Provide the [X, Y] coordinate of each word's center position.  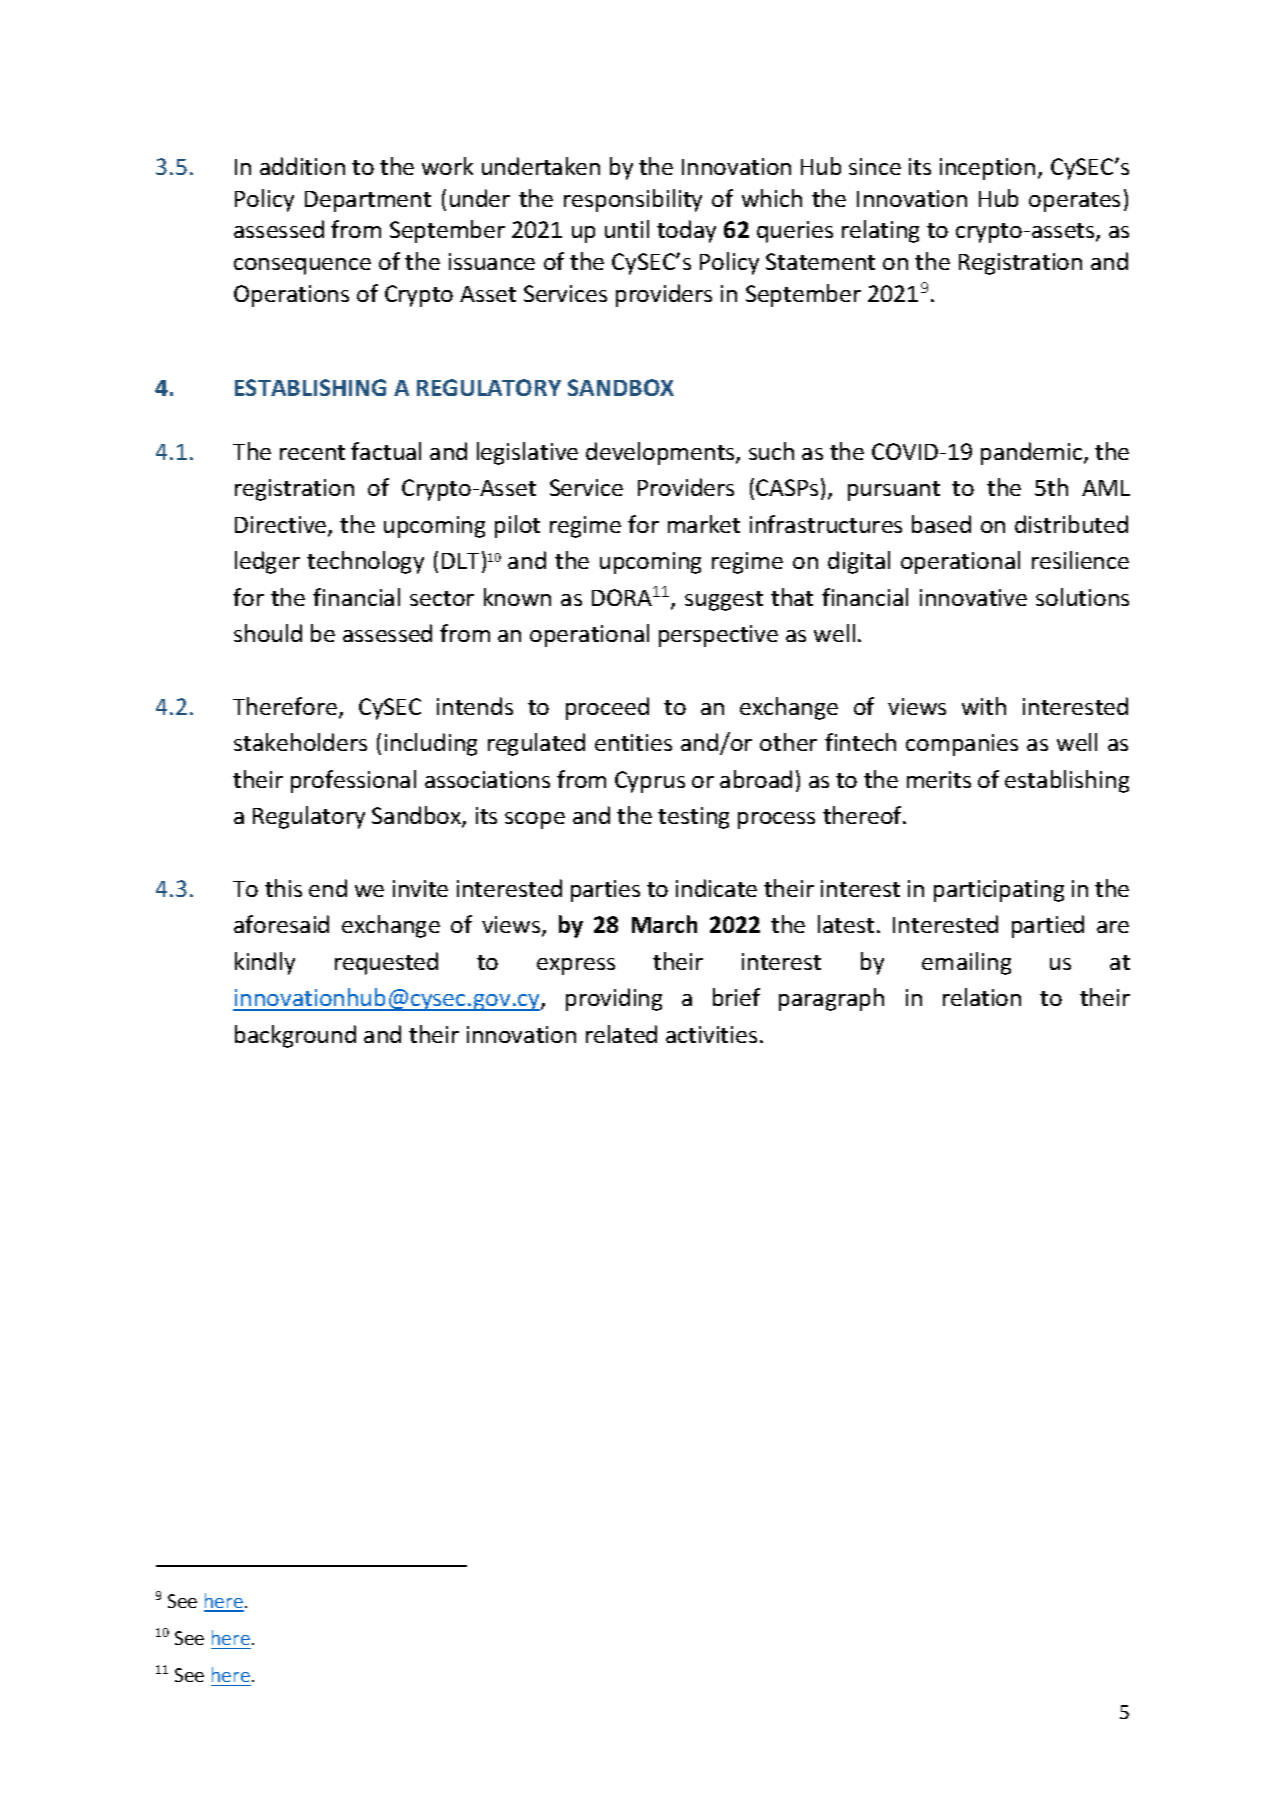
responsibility [633, 200]
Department [368, 201]
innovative [973, 597]
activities [711, 1034]
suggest [724, 601]
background [295, 1036]
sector [442, 598]
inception [987, 169]
